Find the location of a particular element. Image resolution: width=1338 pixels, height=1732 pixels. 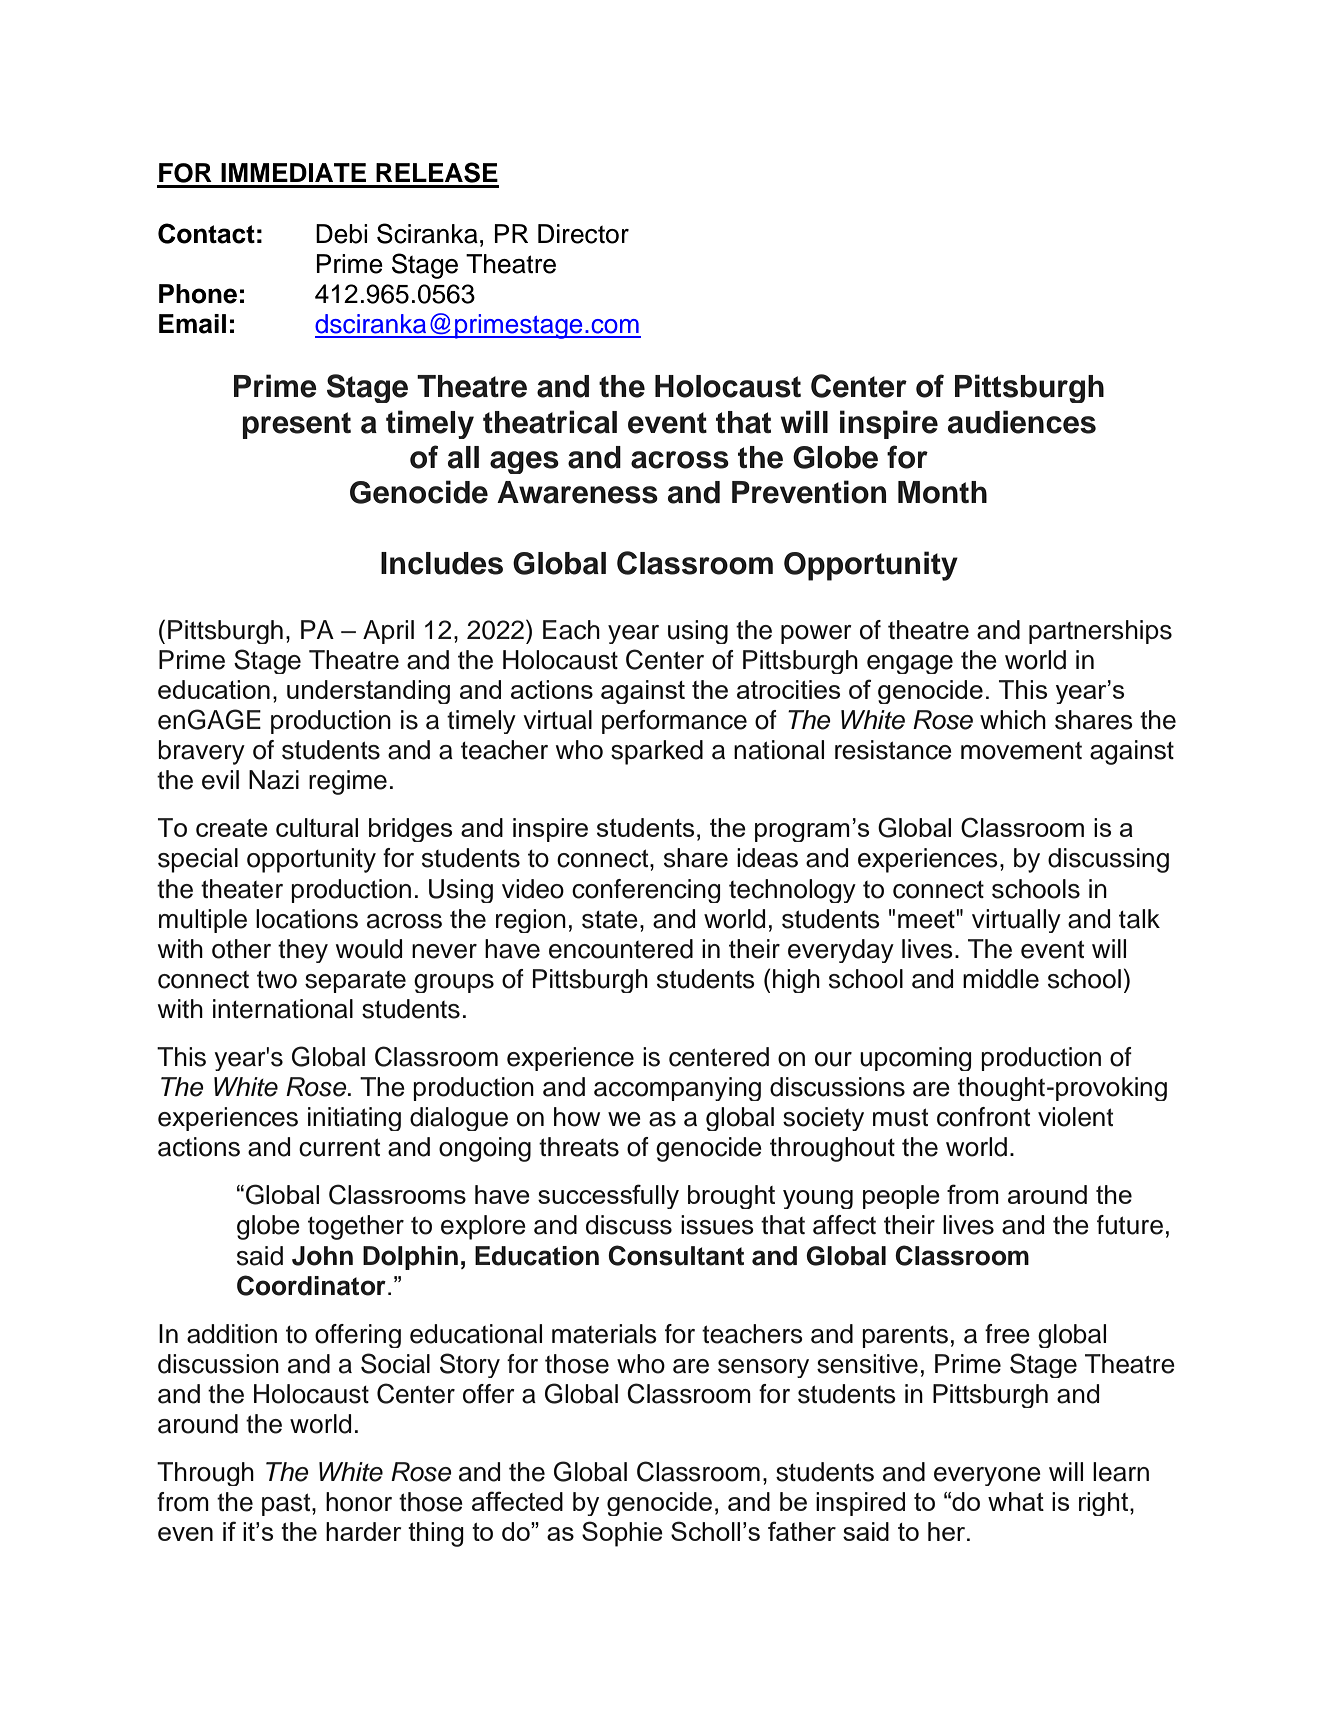

audiences is located at coordinates (1022, 422).
